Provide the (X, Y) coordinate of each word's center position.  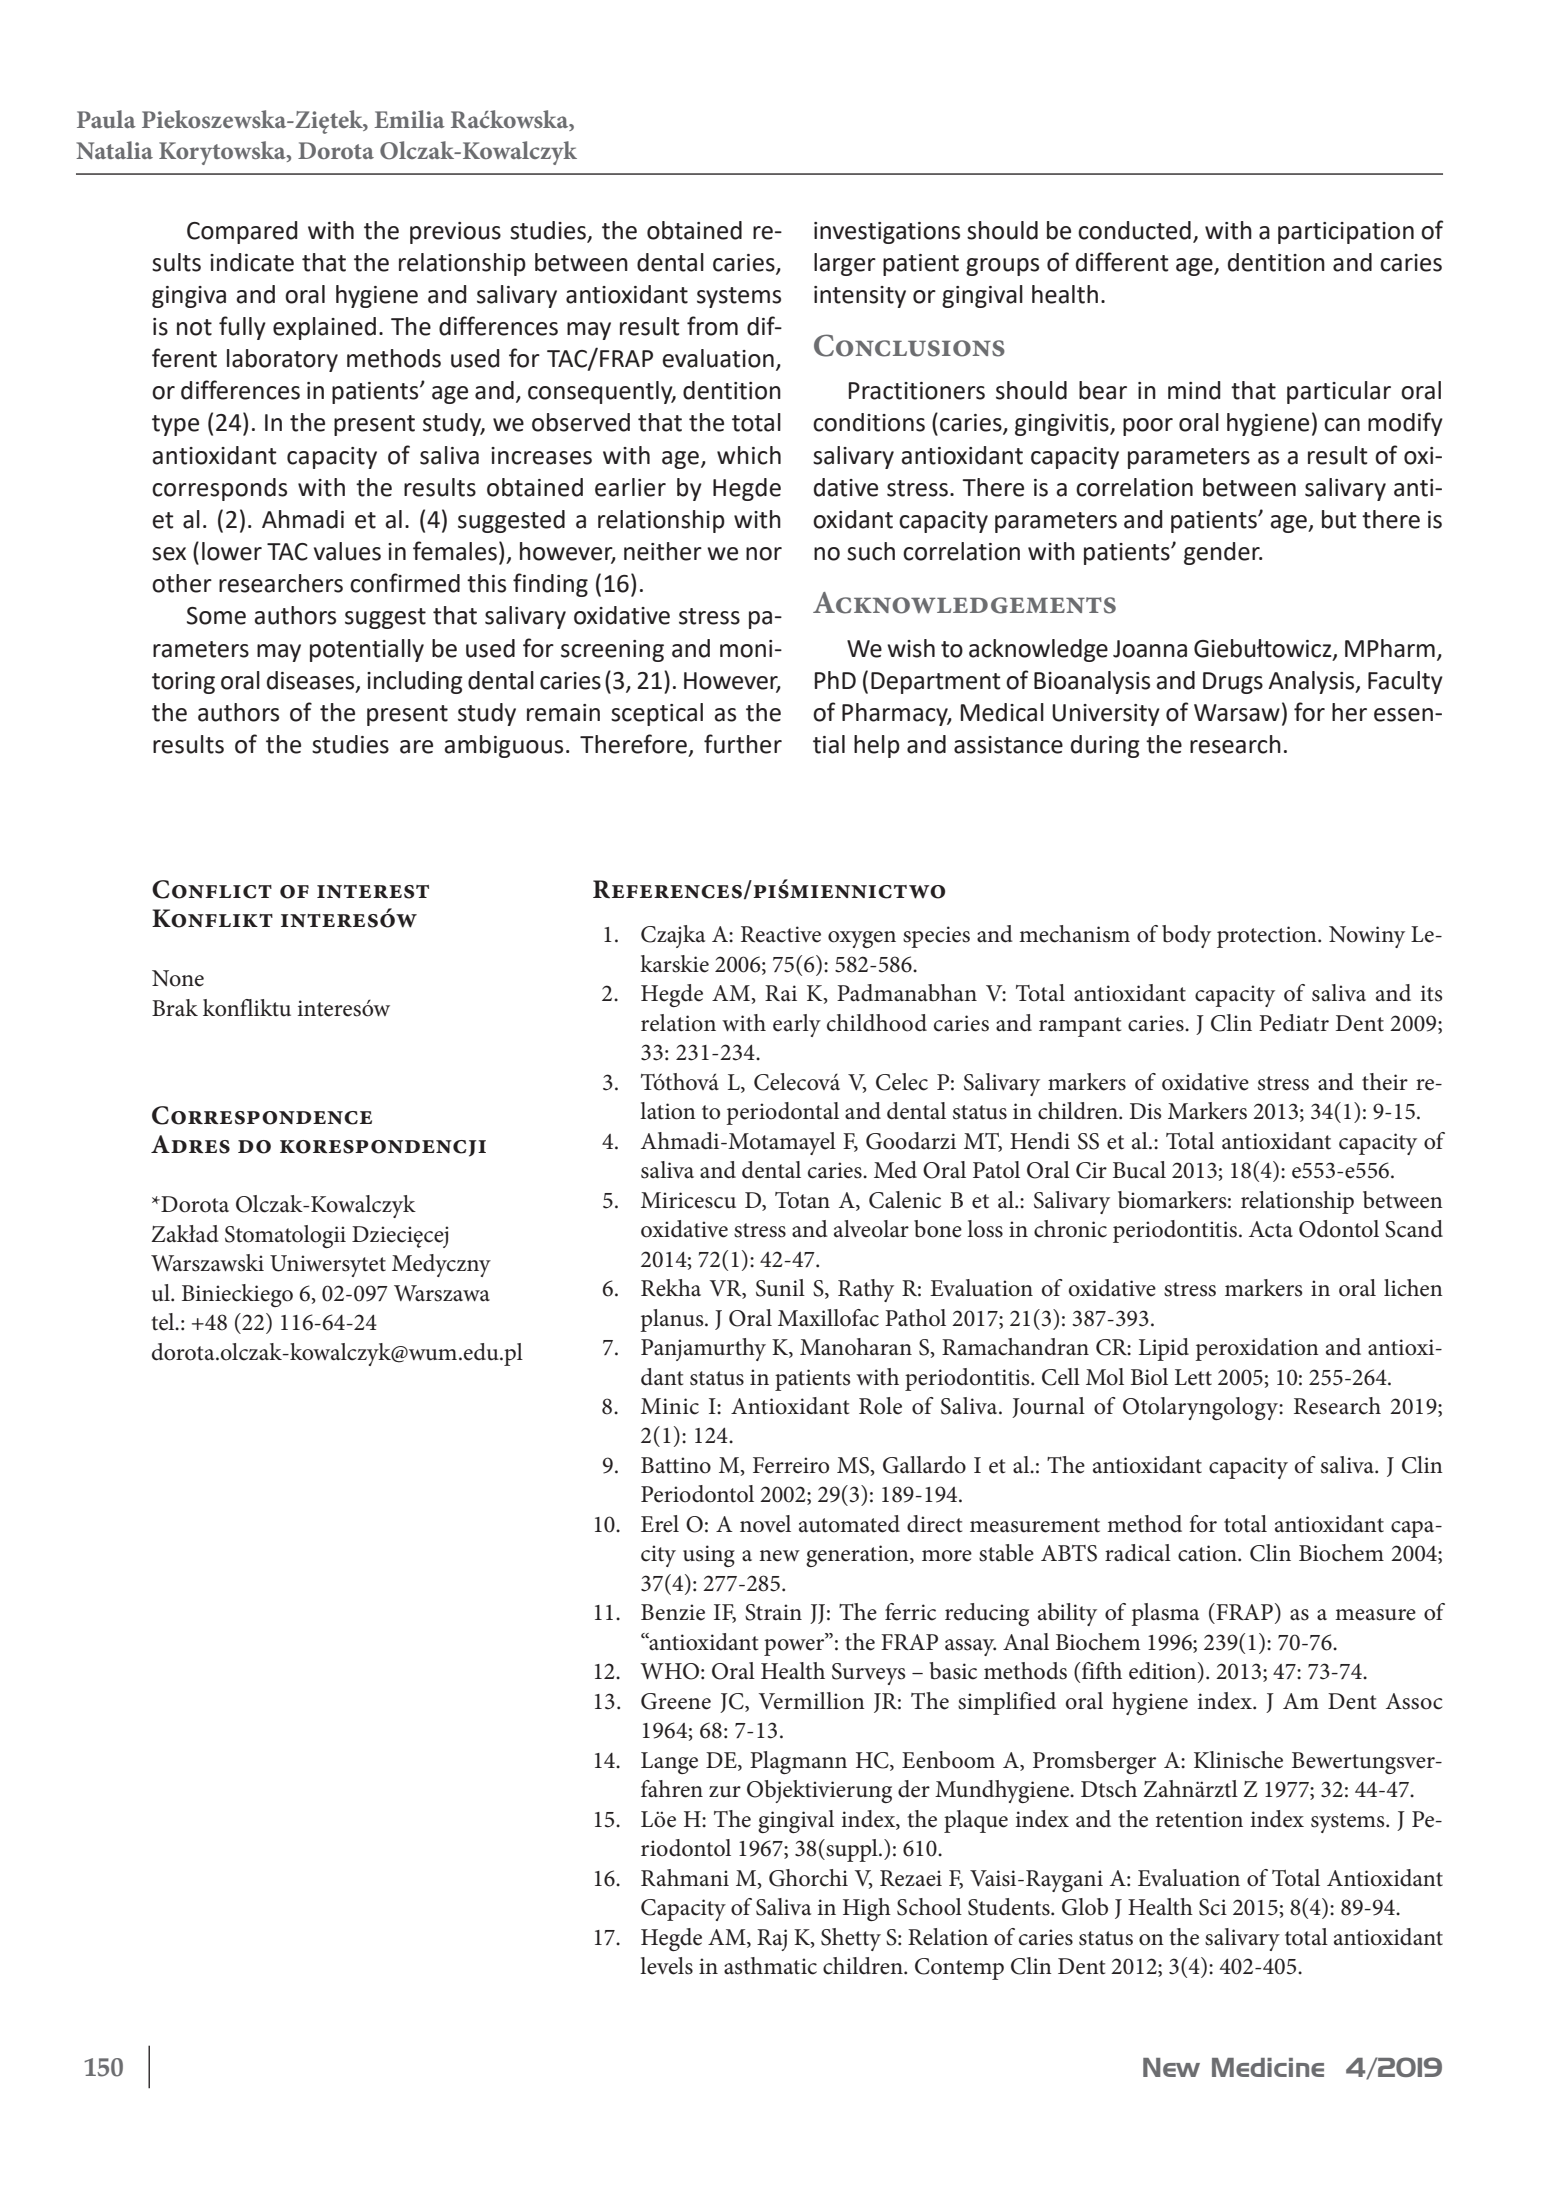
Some (216, 616)
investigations (887, 233)
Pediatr (1294, 1023)
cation (1208, 1553)
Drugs (1233, 683)
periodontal (782, 1113)
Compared (242, 232)
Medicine (1268, 2067)
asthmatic (770, 1966)
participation (1346, 233)
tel (164, 1322)
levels (666, 1966)
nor (764, 554)
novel (765, 1524)
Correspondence (262, 1115)
